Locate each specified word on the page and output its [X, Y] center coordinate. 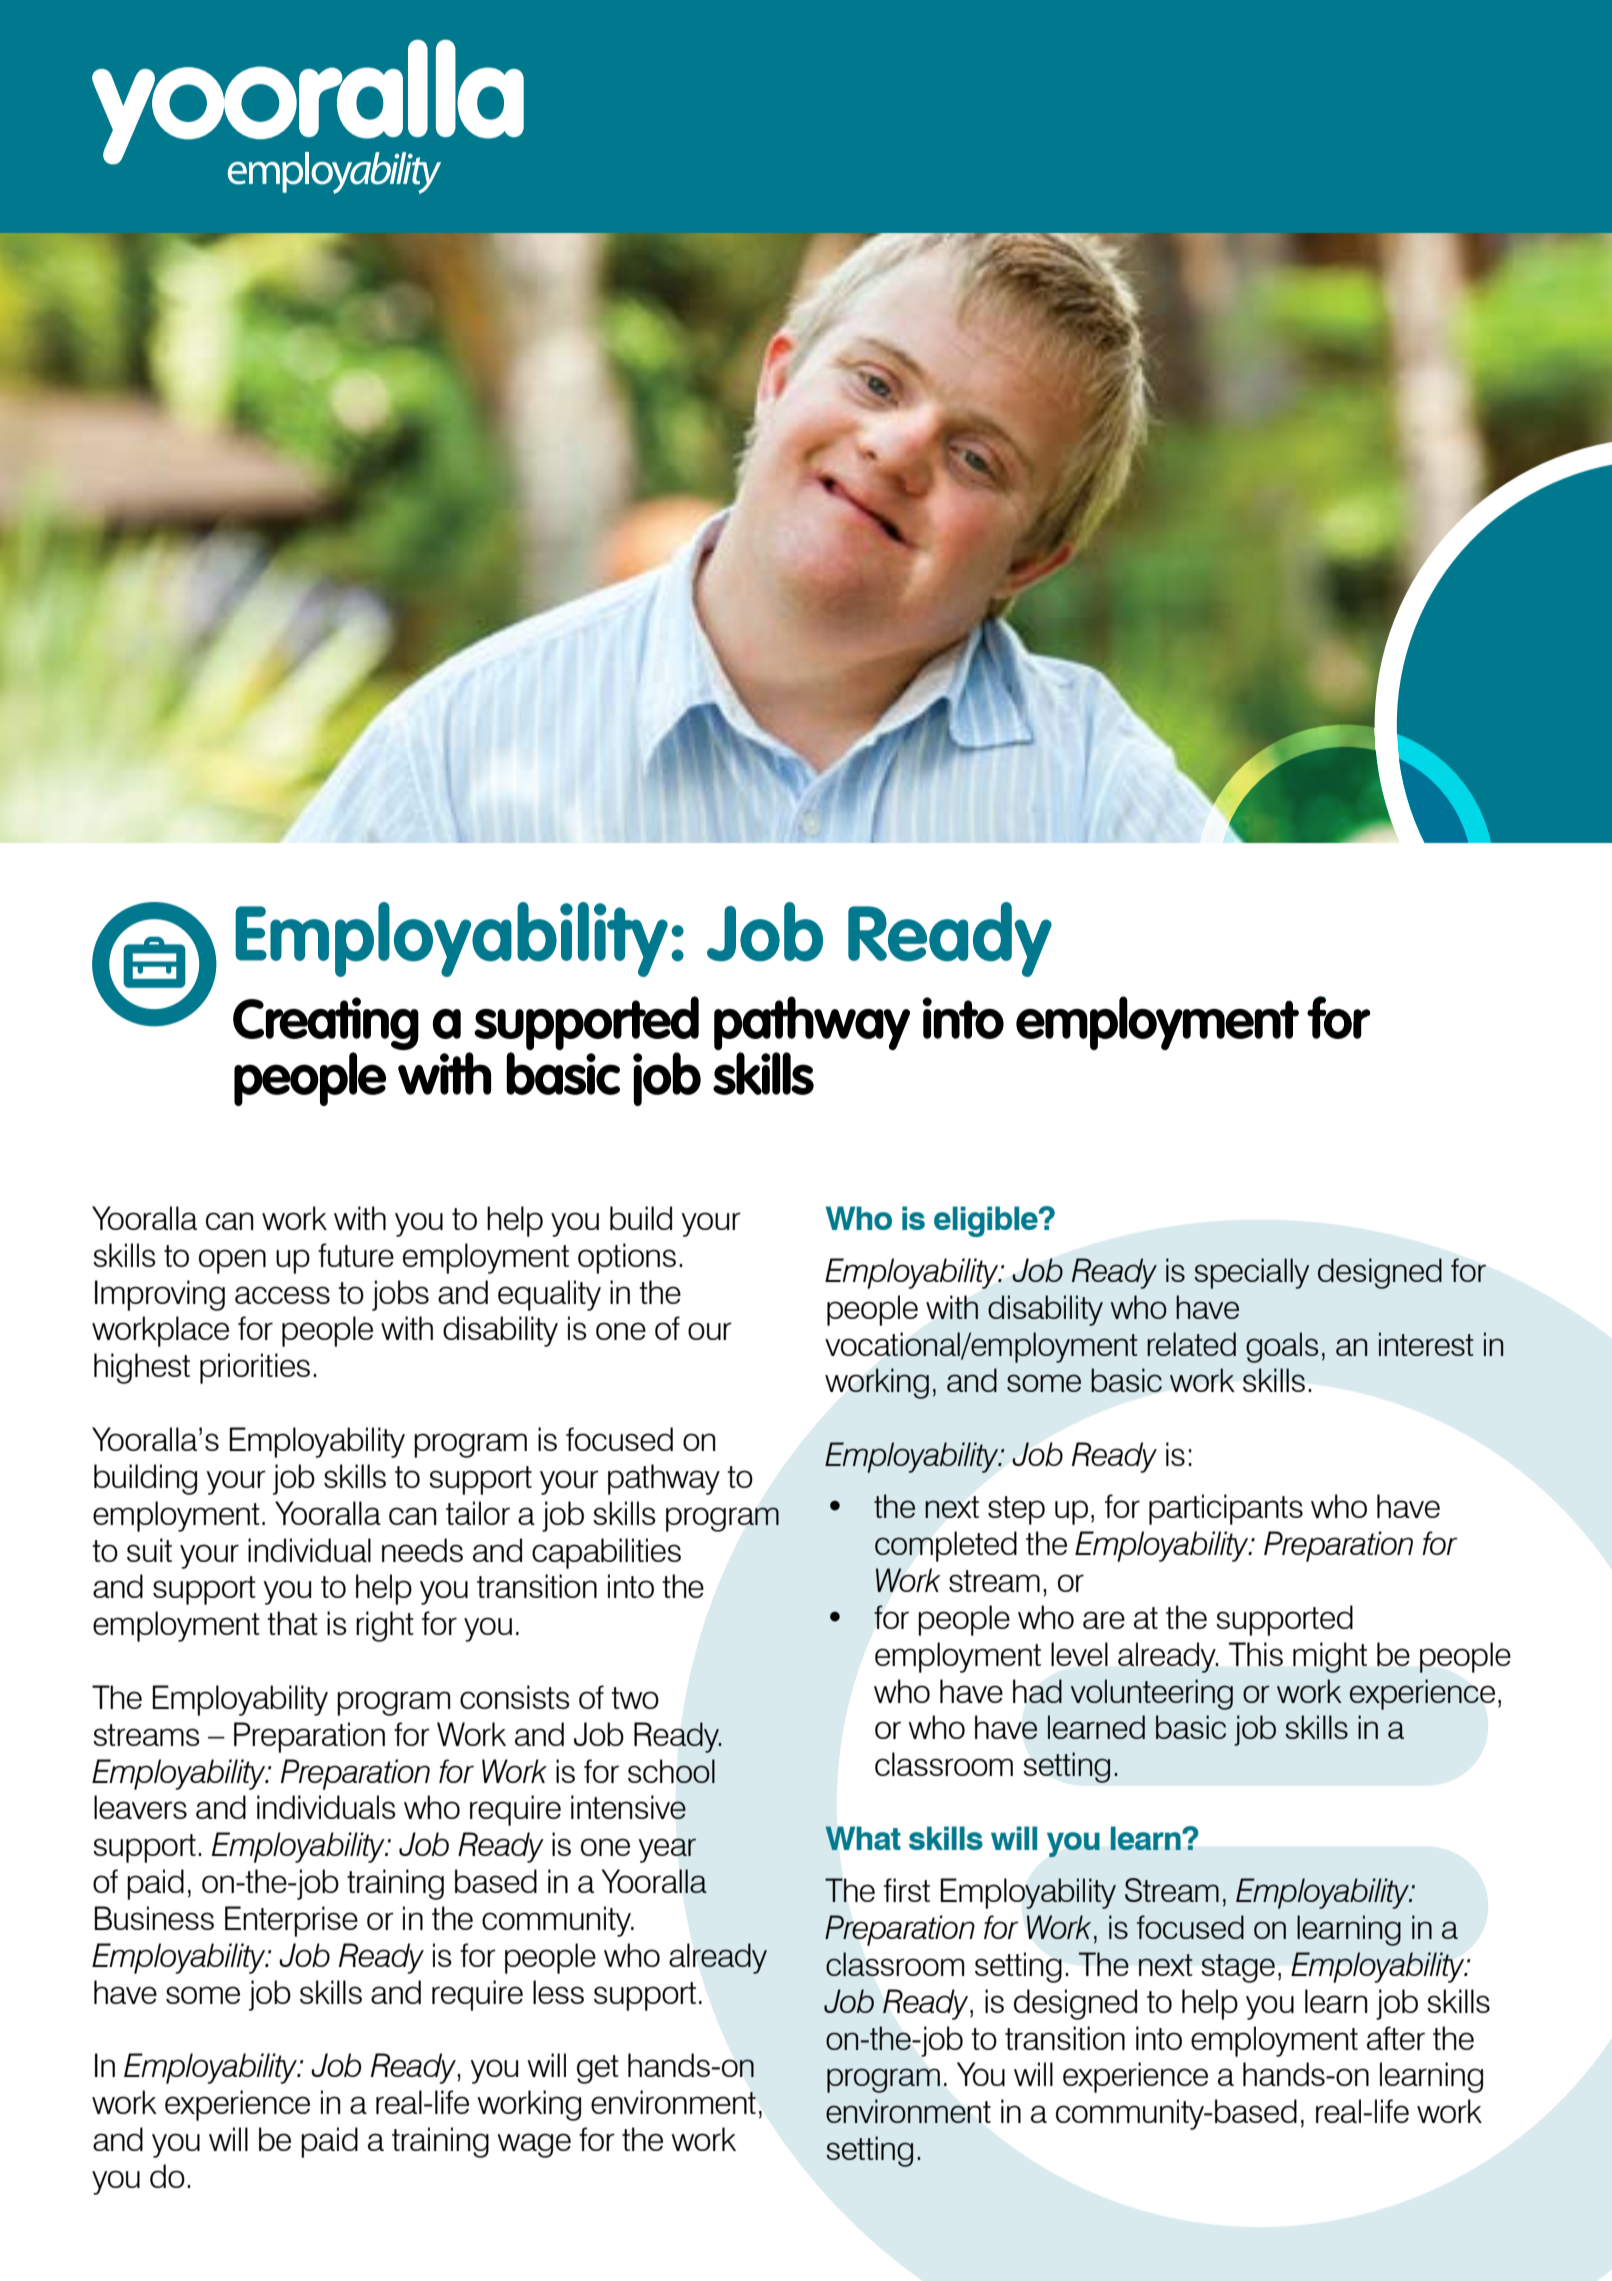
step [1016, 1510]
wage [534, 2145]
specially [1251, 1273]
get [598, 2069]
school [671, 1771]
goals [1282, 1347]
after [1396, 2038]
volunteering [1152, 1694]
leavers [140, 1807]
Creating [326, 1025]
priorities [255, 1368]
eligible [987, 1221]
